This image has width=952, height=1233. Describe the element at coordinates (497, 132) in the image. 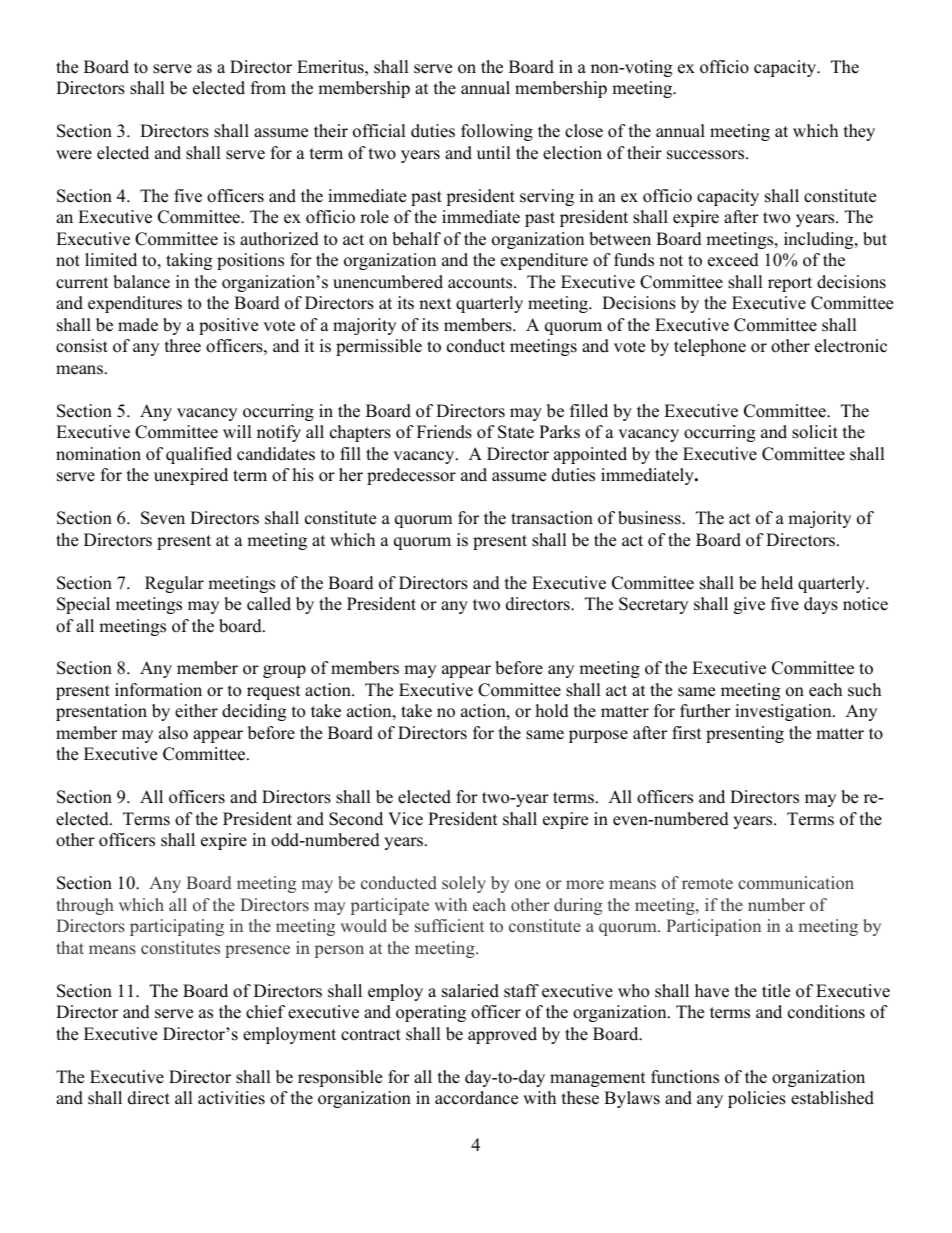

I see `following` at that location.
